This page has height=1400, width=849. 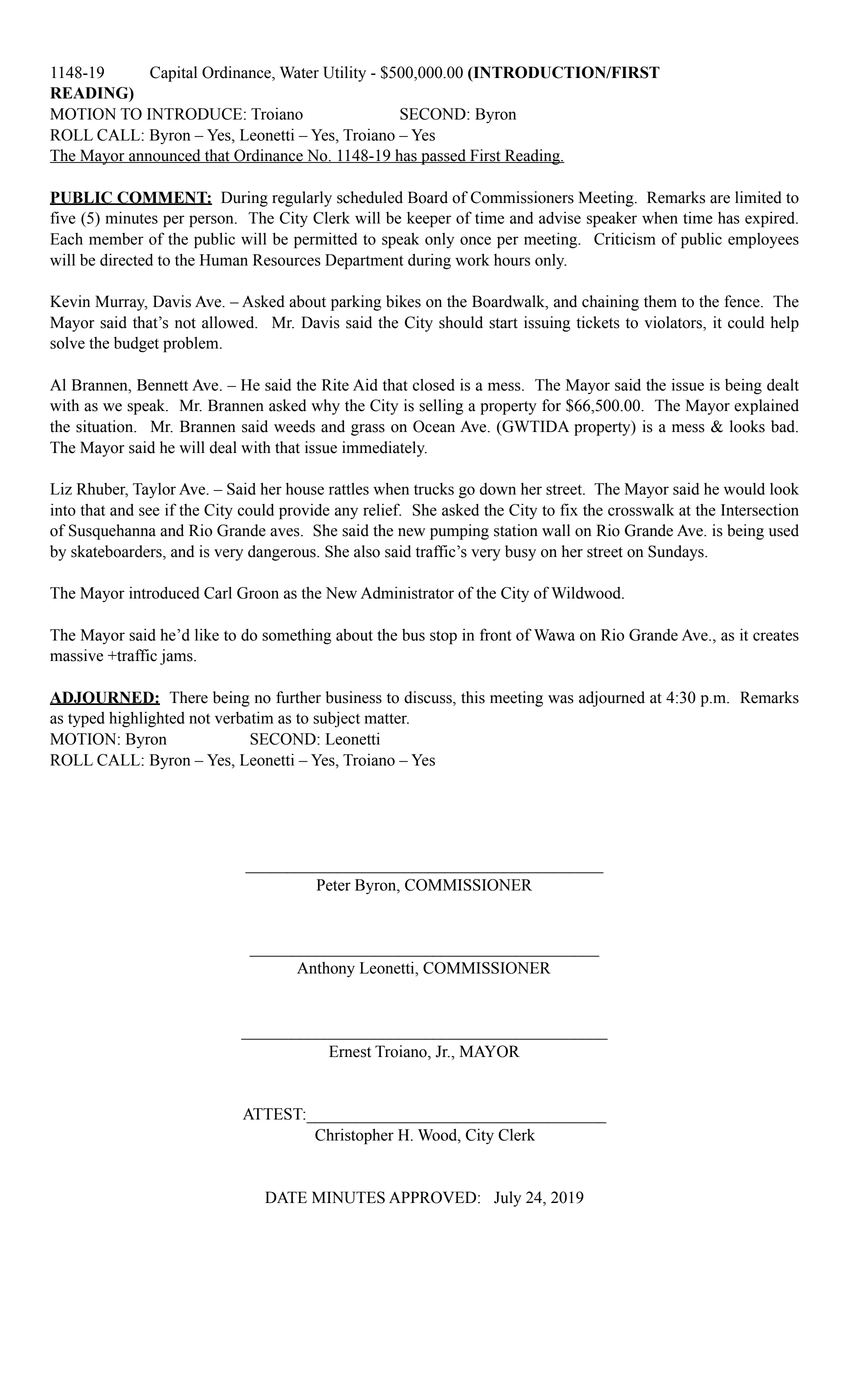 I want to click on trucks, so click(x=434, y=489).
